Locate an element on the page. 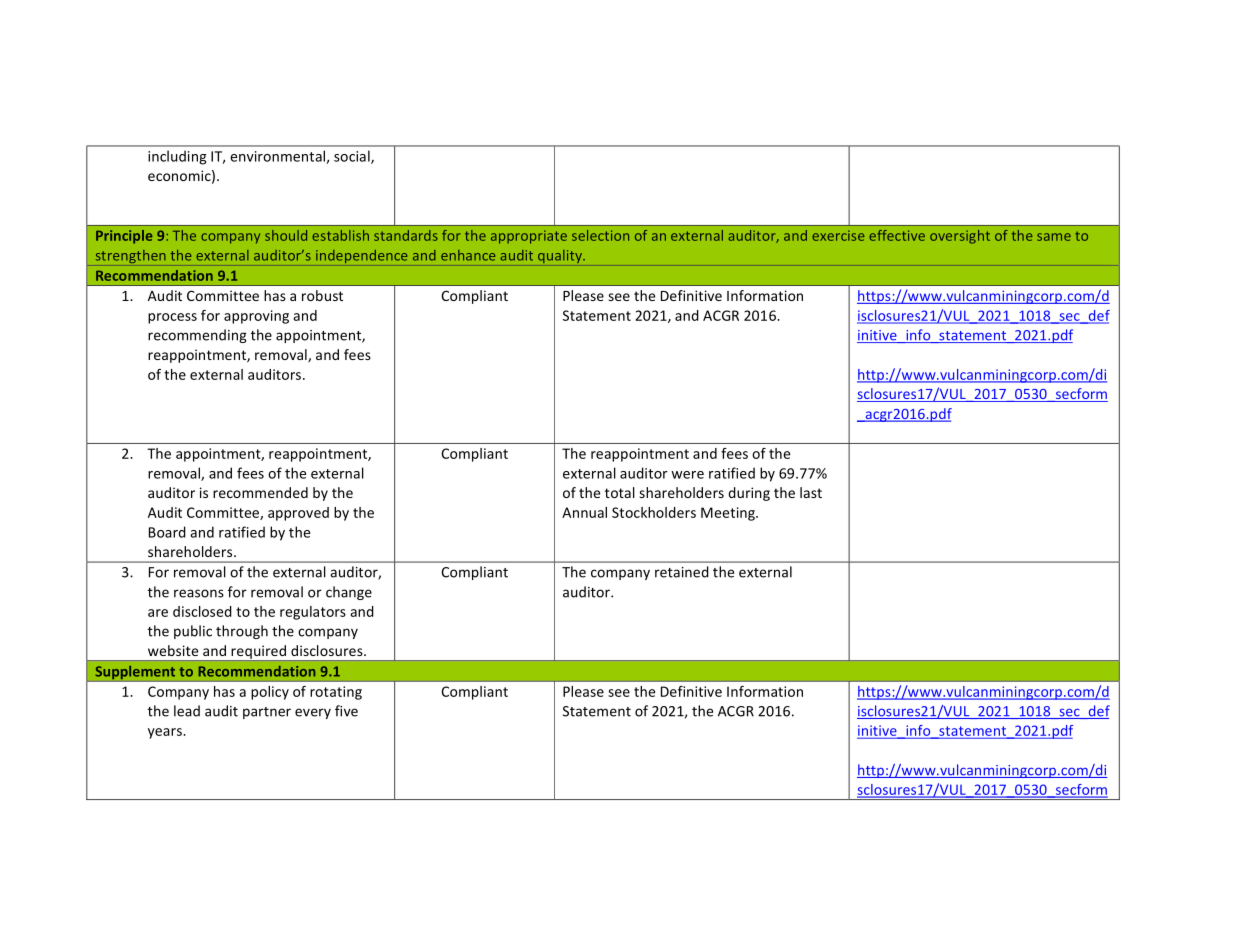  including is located at coordinates (177, 157).
